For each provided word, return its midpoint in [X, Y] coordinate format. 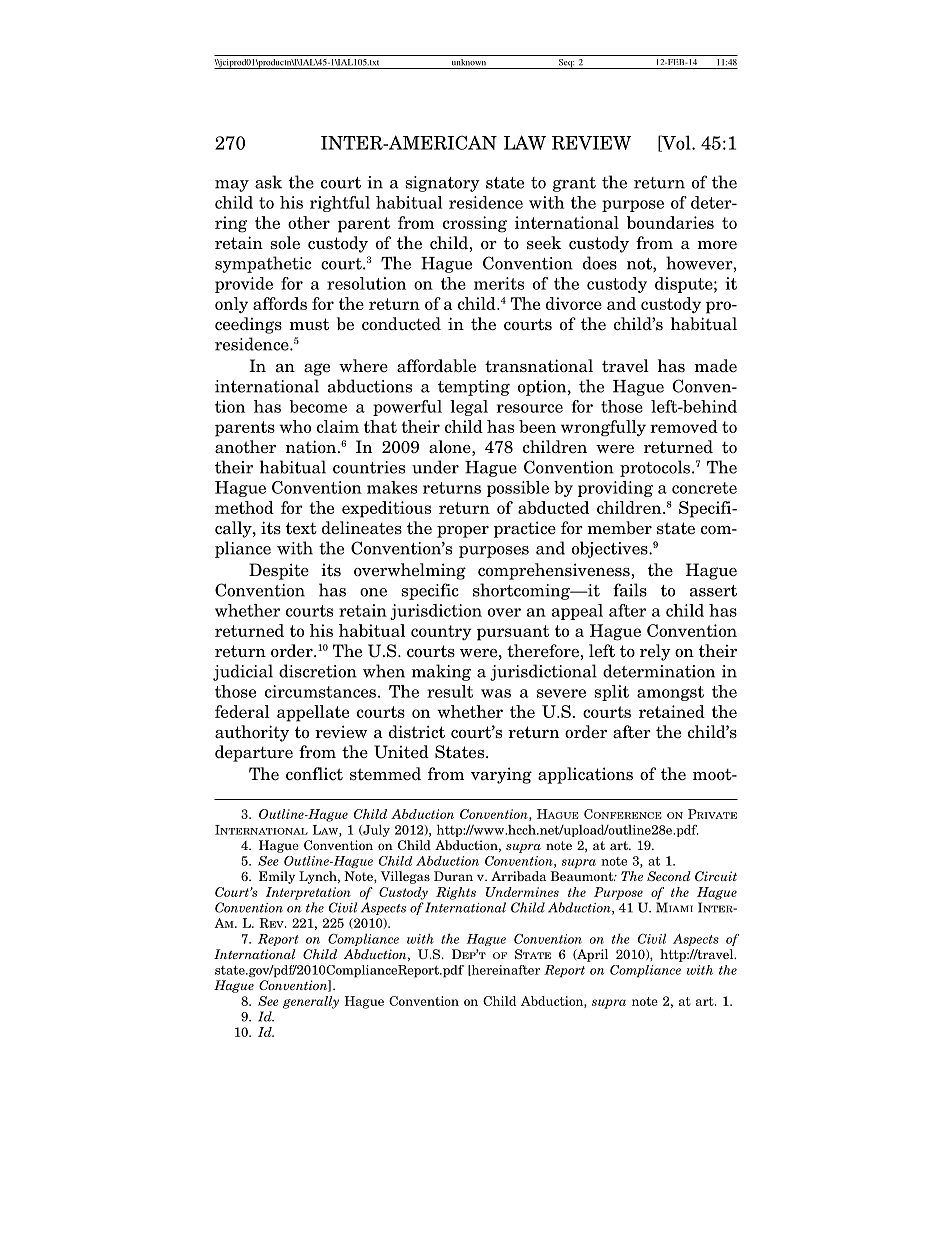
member [619, 528]
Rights [456, 893]
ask [268, 182]
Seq [565, 64]
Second [669, 876]
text [301, 528]
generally [311, 1002]
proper [463, 532]
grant [574, 184]
